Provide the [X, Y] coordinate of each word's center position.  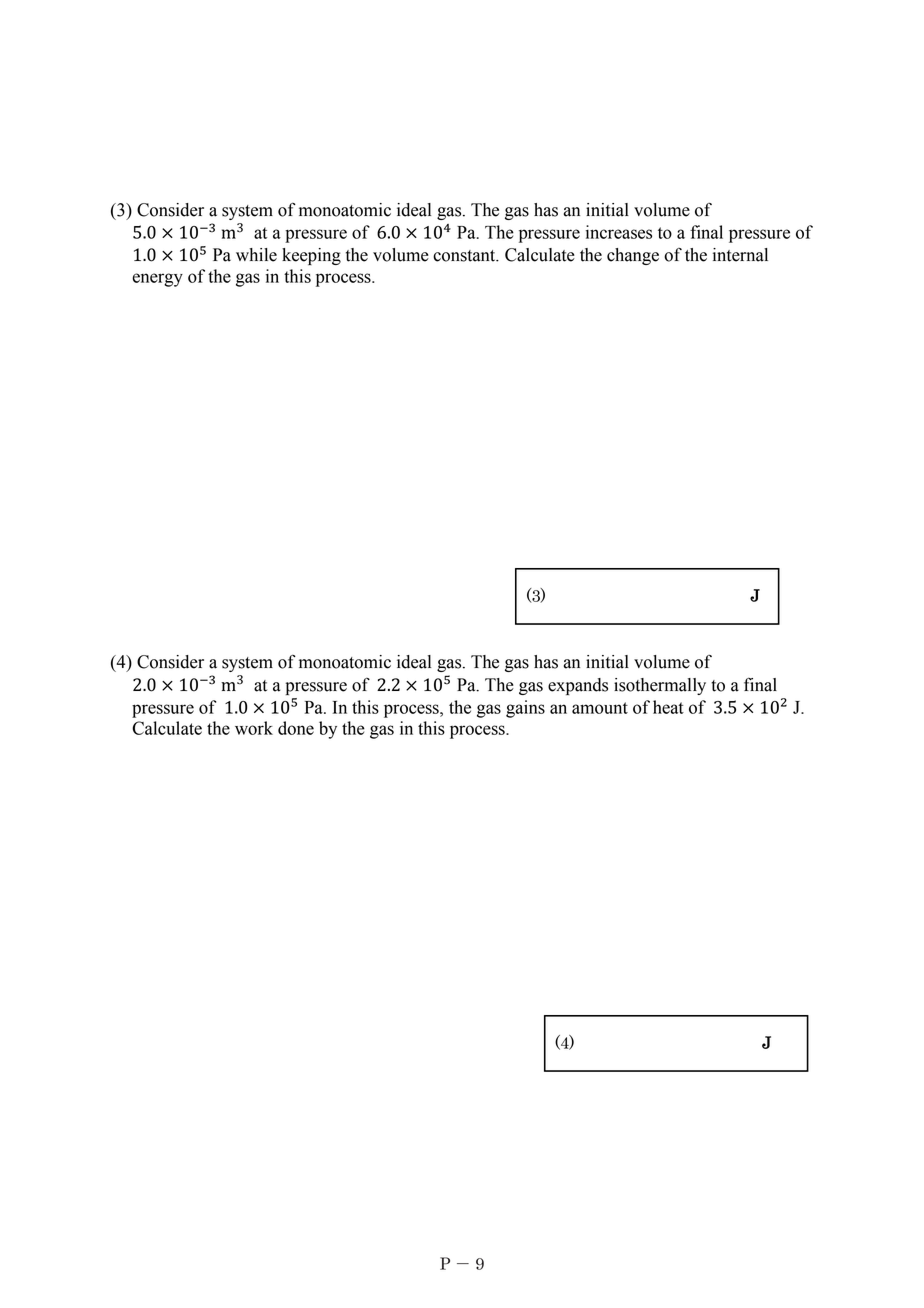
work [254, 728]
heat [668, 707]
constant [465, 256]
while [256, 255]
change [633, 256]
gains [525, 709]
